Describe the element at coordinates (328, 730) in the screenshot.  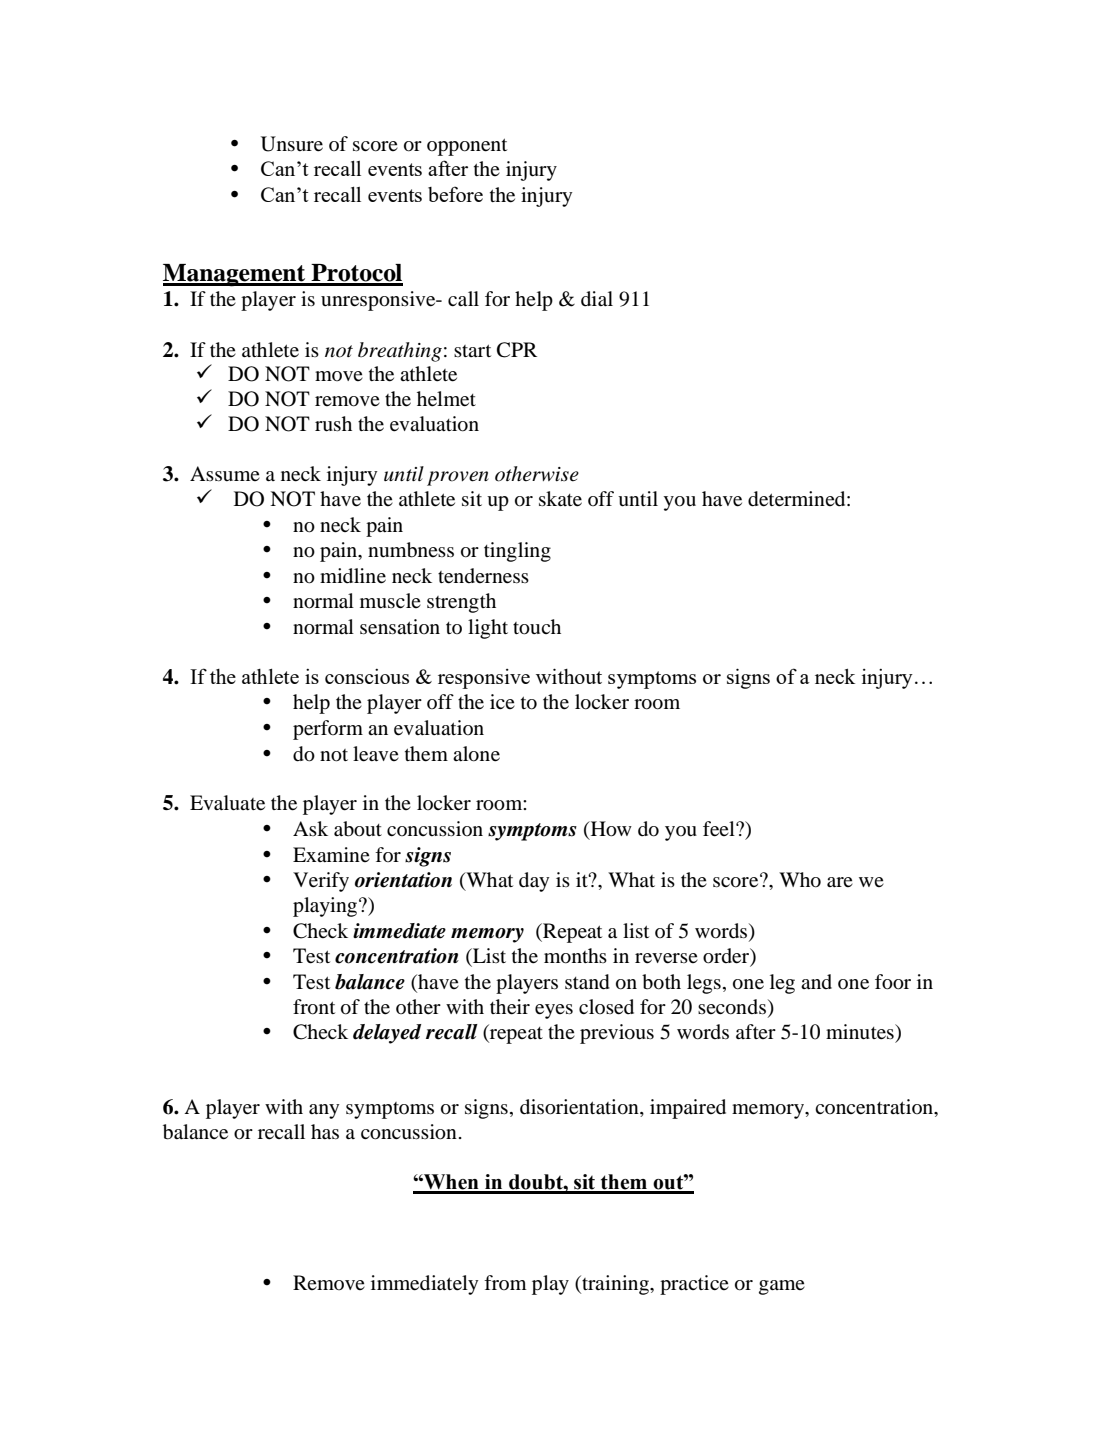
I see `perform` at that location.
